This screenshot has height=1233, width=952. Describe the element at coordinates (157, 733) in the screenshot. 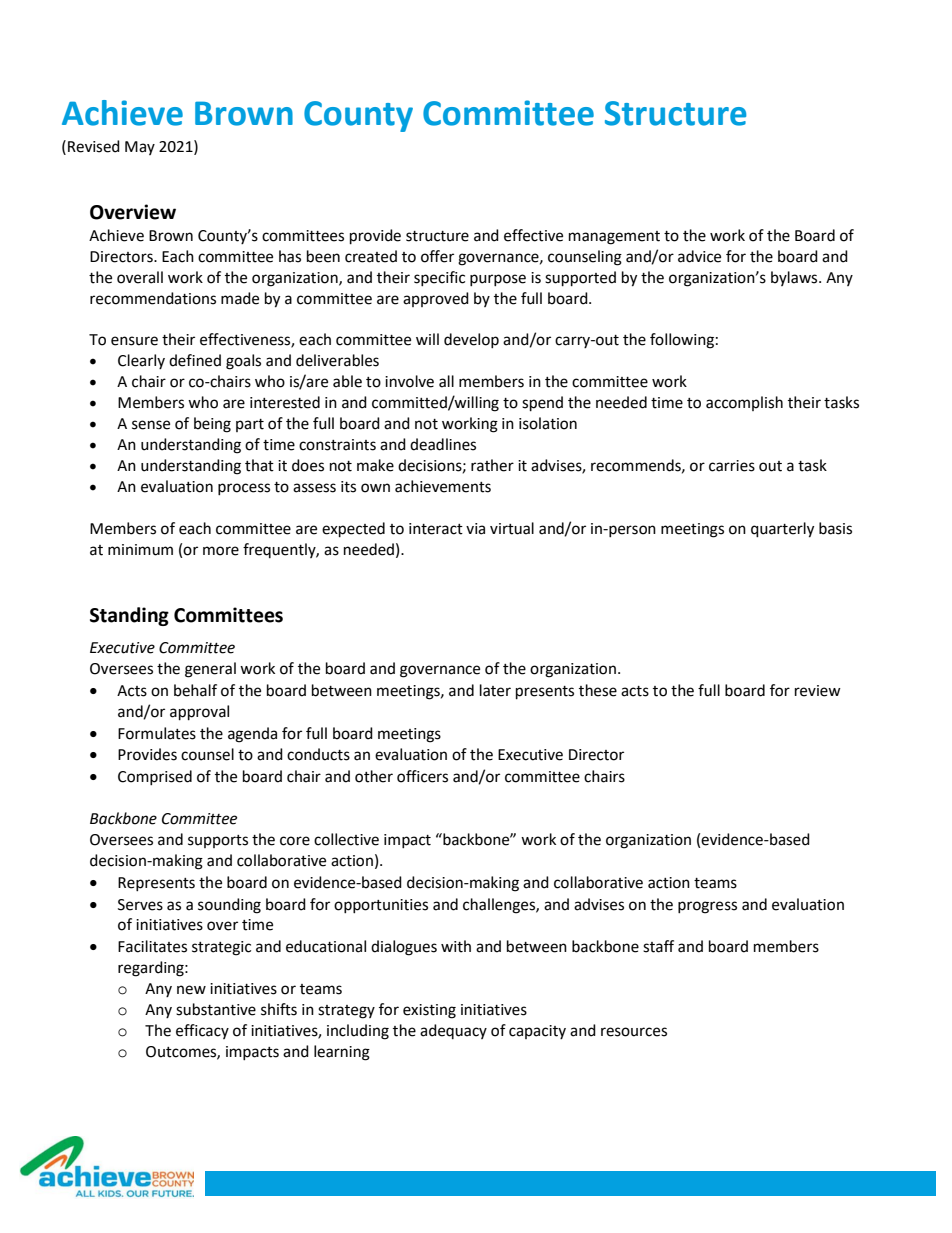

I see `Formulates` at that location.
